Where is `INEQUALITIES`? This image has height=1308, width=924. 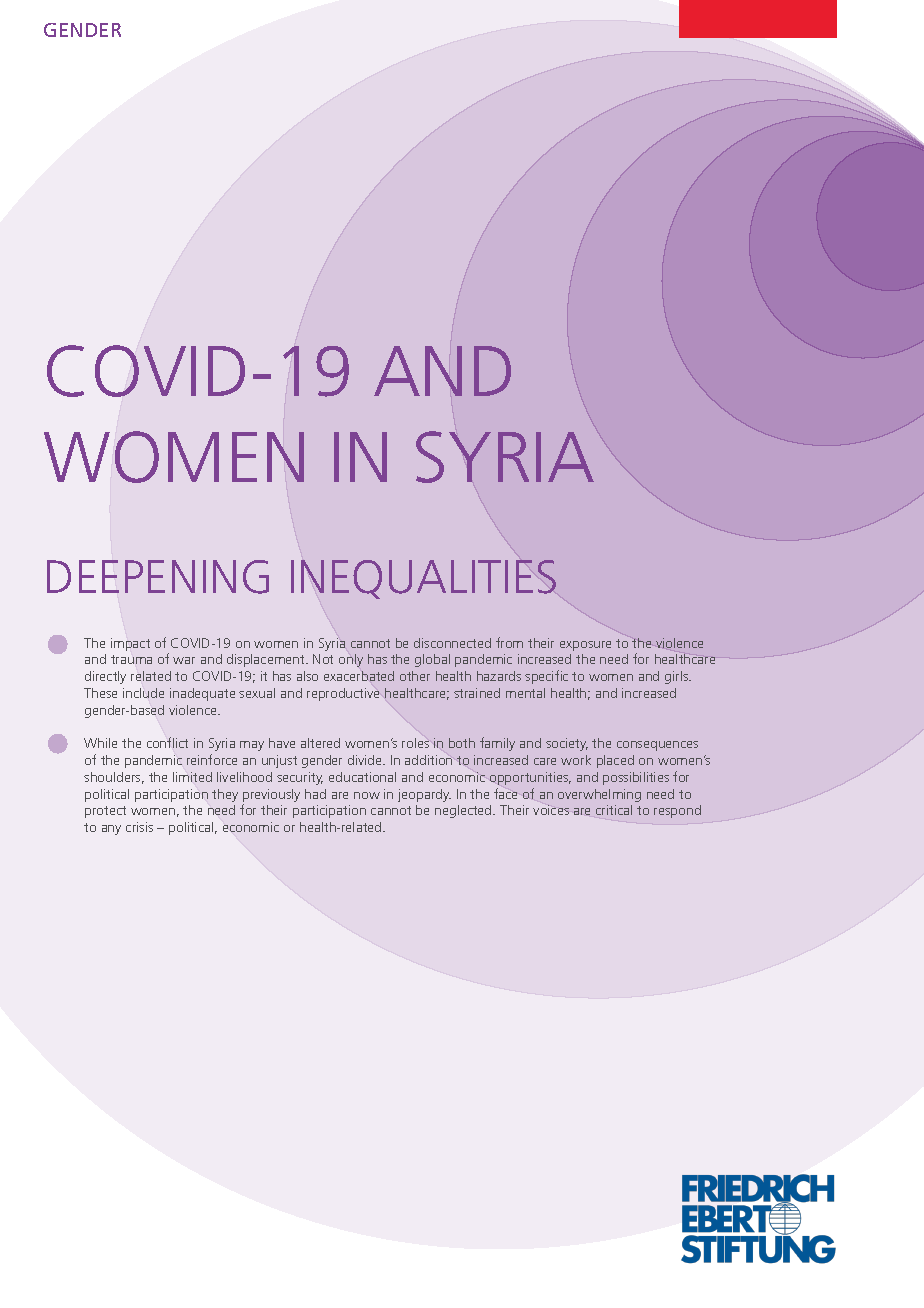
INEQUALITIES is located at coordinates (423, 579).
